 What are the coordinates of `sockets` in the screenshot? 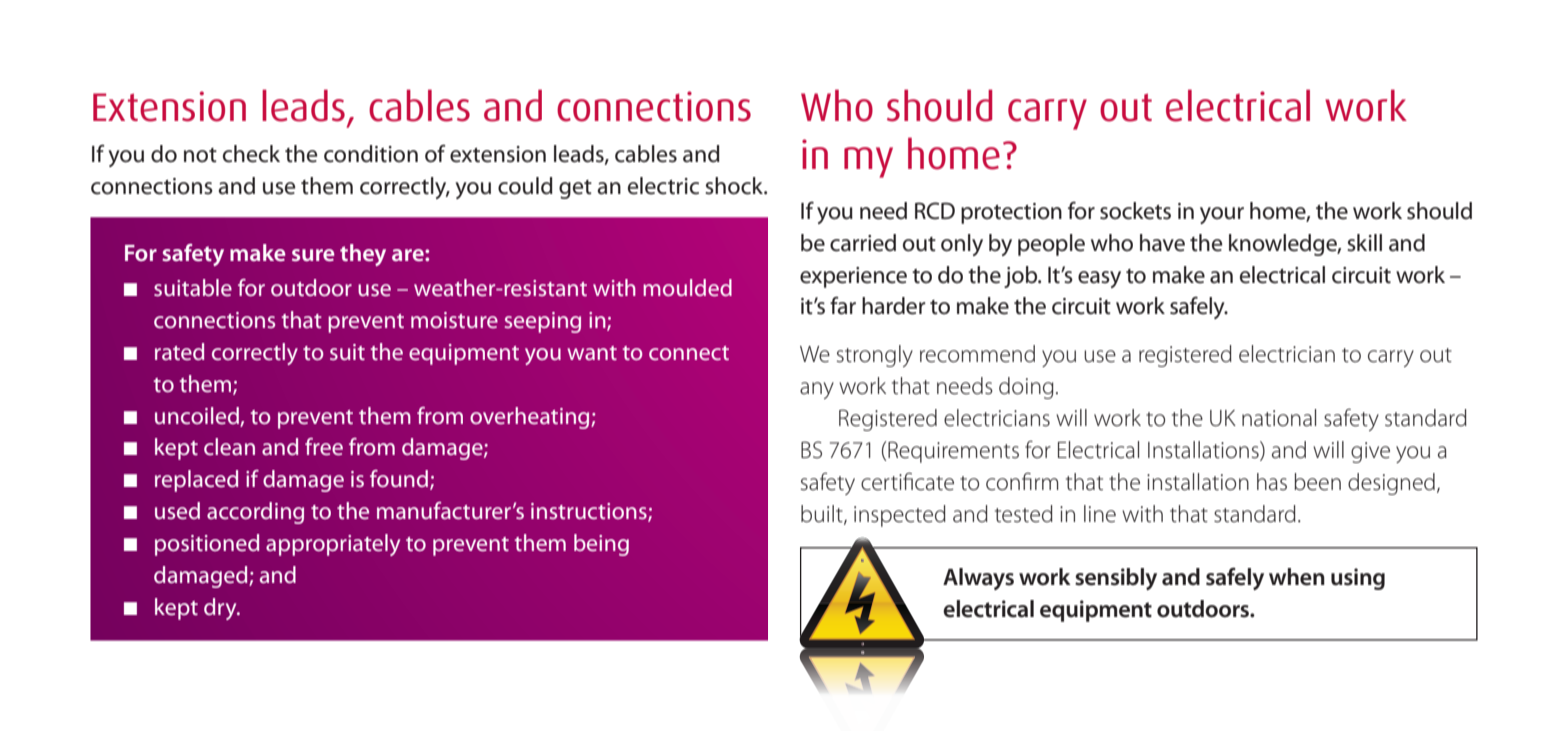 It's located at (1135, 211).
